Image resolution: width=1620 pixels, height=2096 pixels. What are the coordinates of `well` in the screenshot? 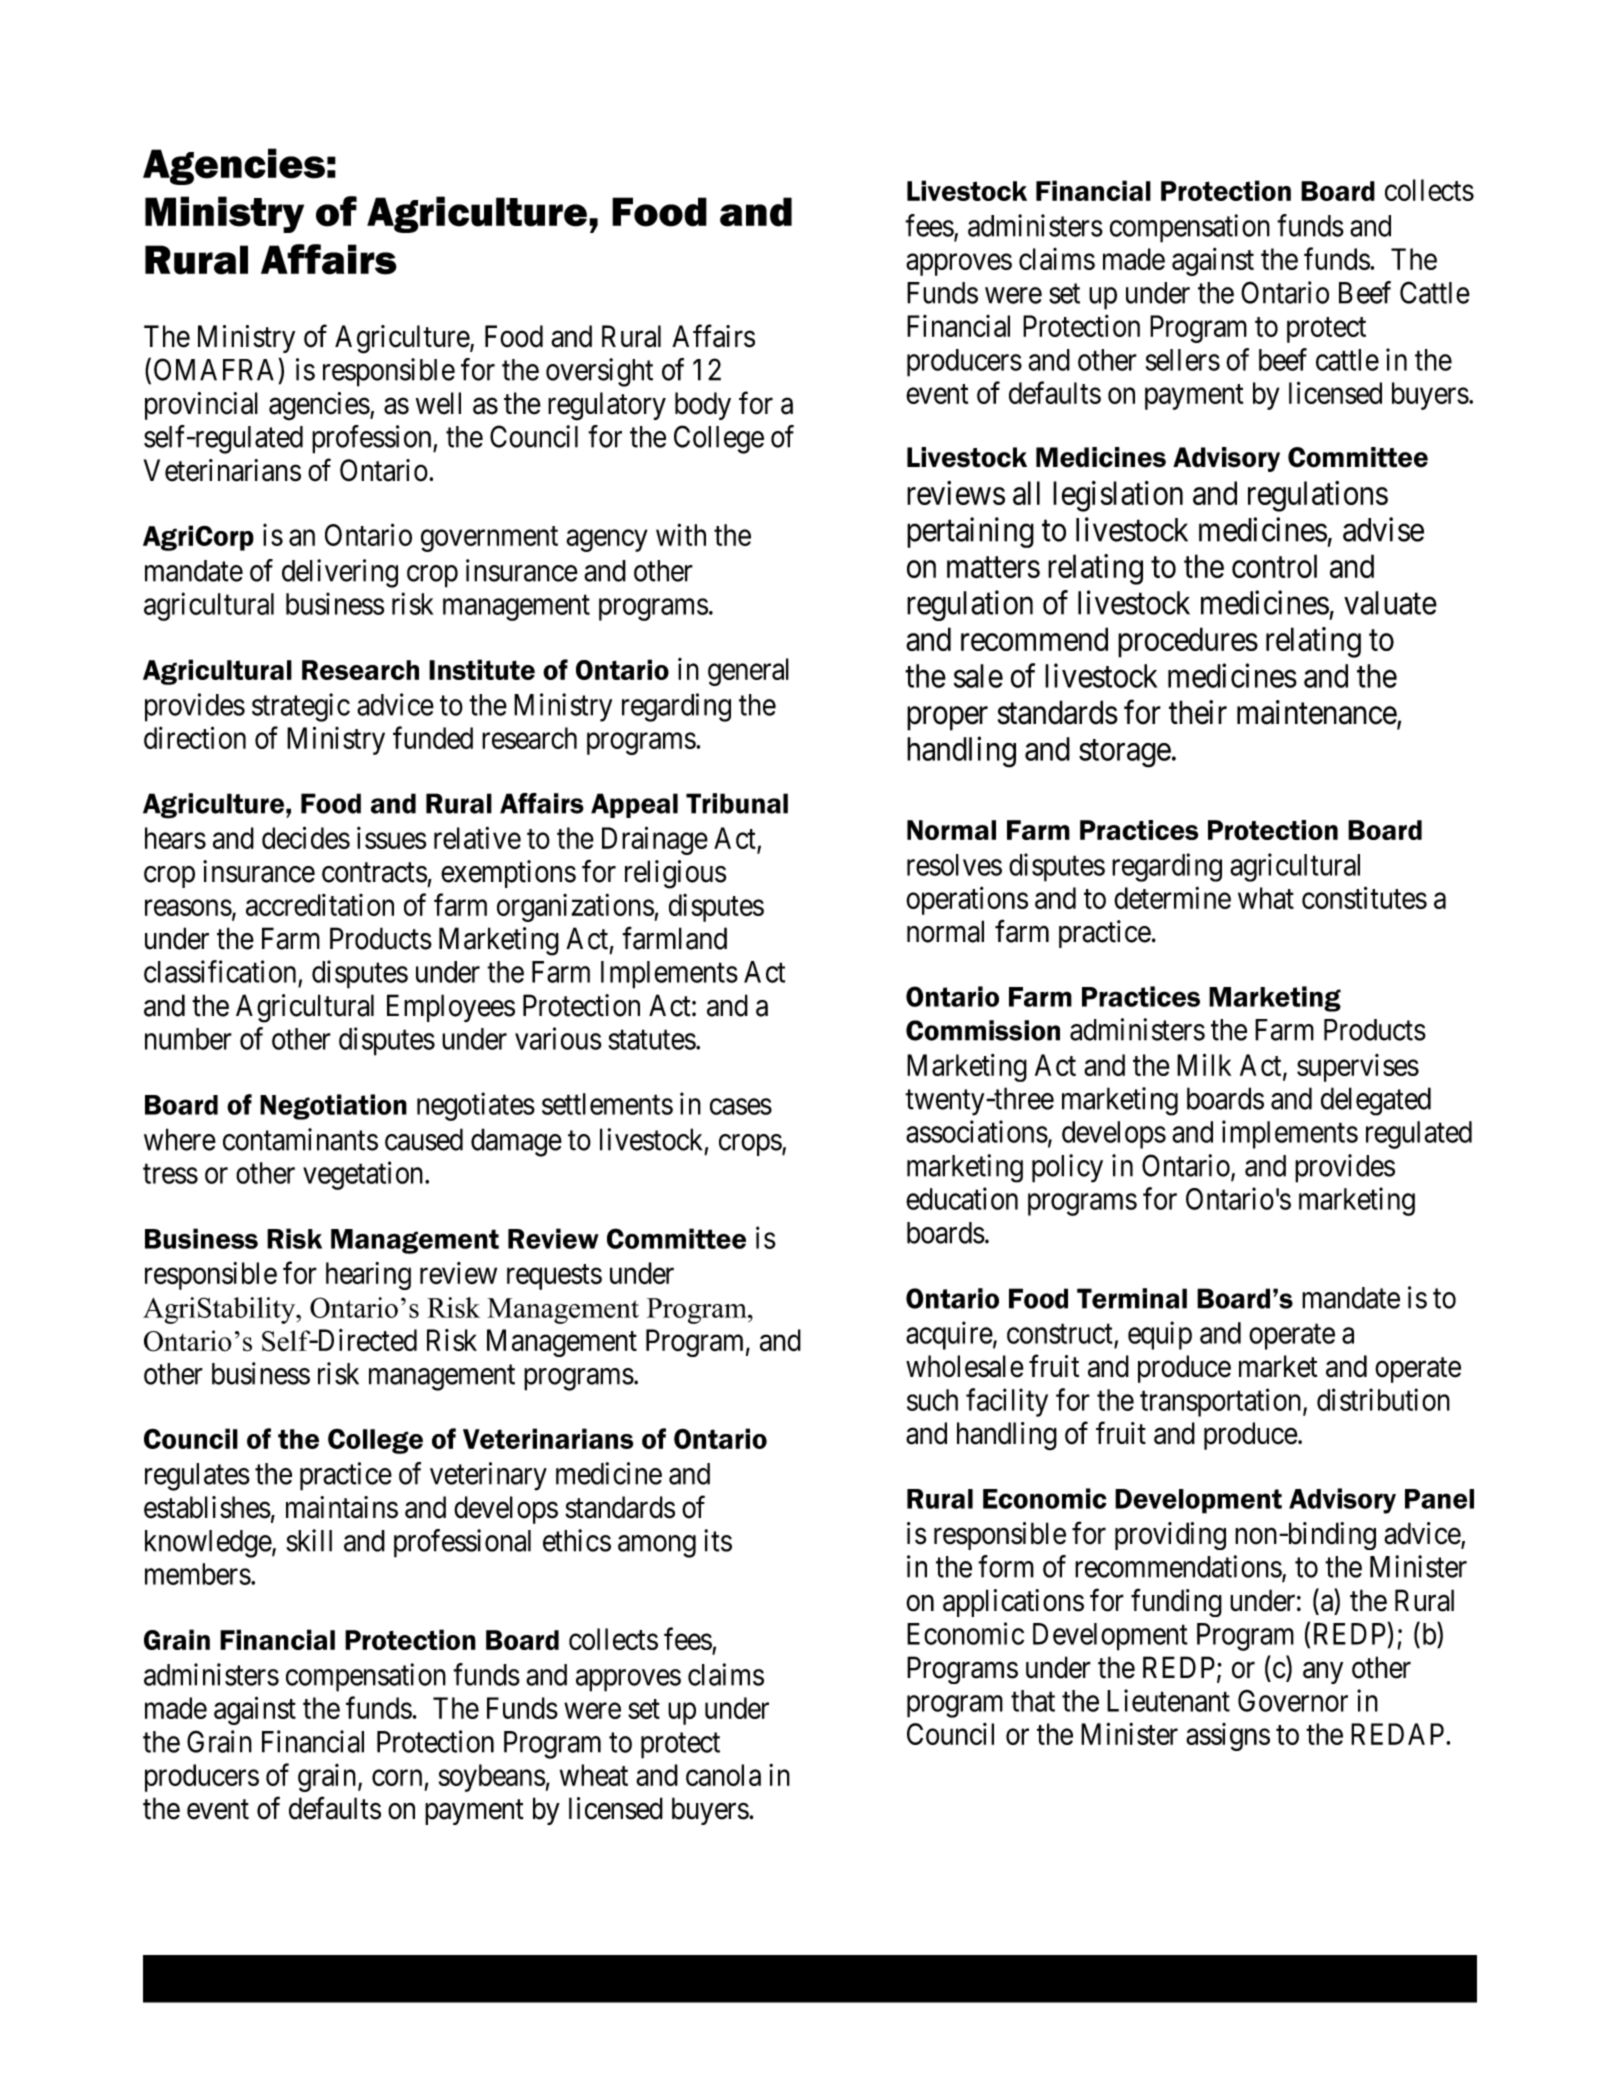 It's located at (438, 403).
